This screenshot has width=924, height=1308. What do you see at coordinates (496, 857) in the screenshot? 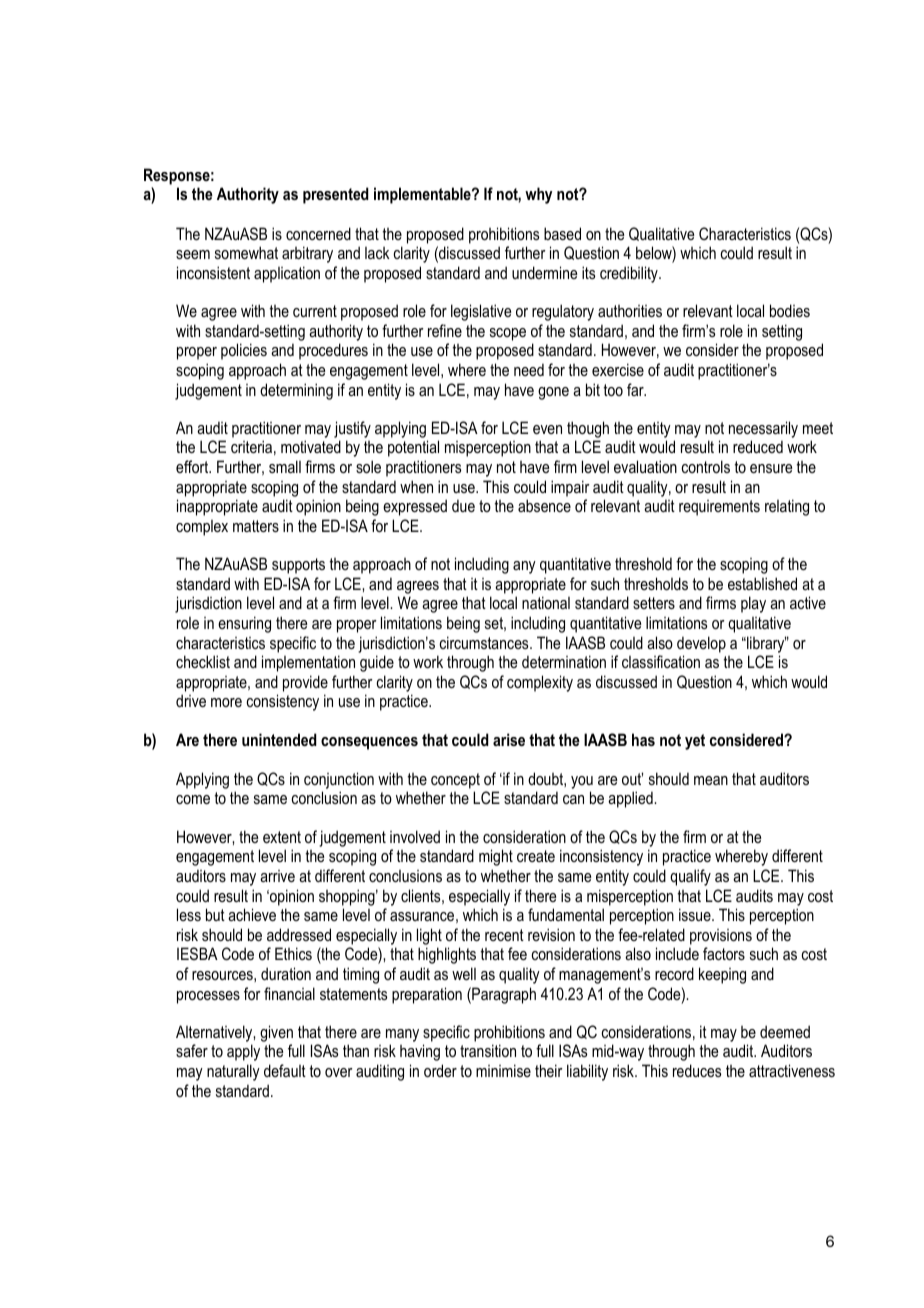
I see `might` at bounding box center [496, 857].
